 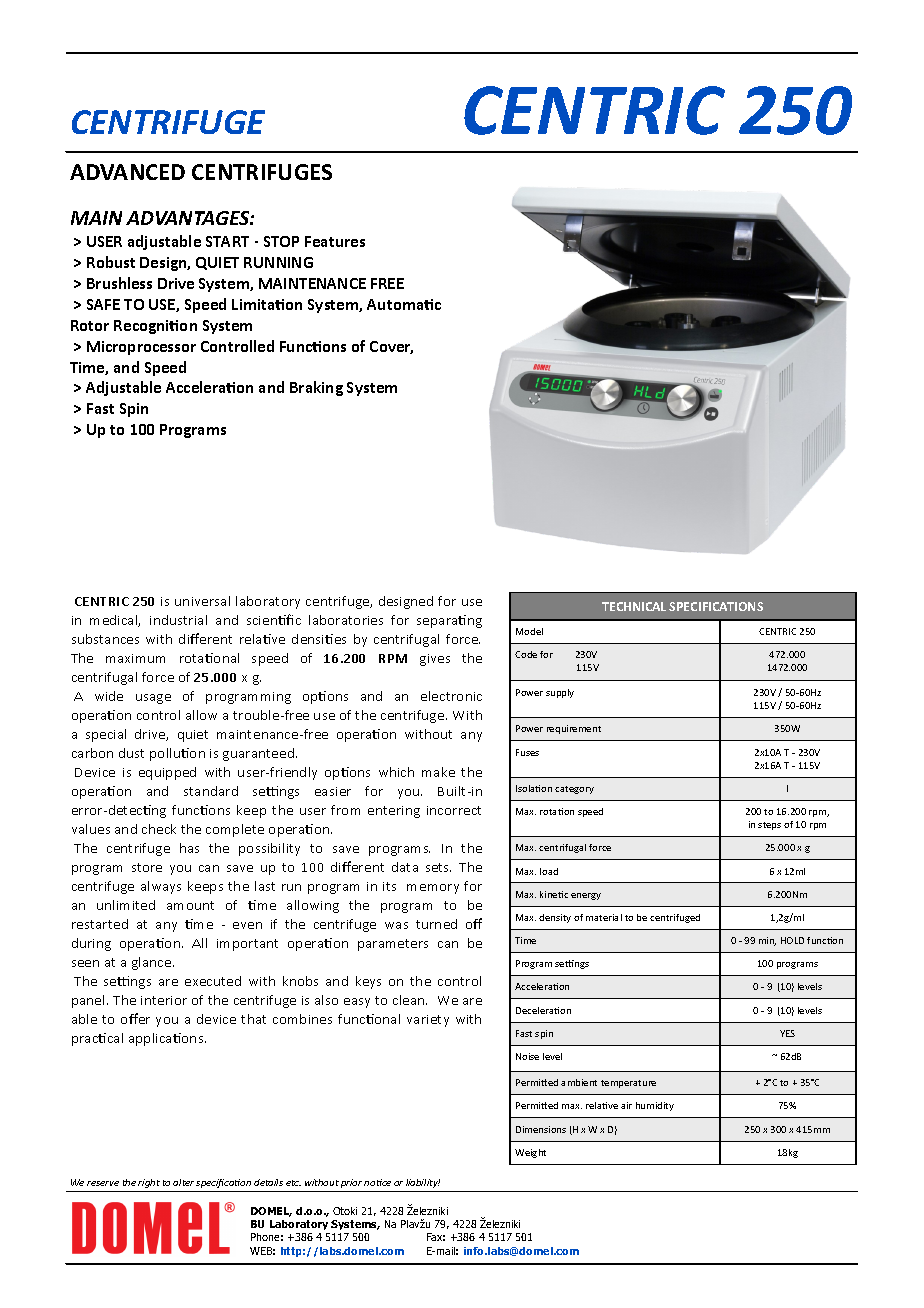 What do you see at coordinates (183, 1182) in the screenshot?
I see `alter` at bounding box center [183, 1182].
